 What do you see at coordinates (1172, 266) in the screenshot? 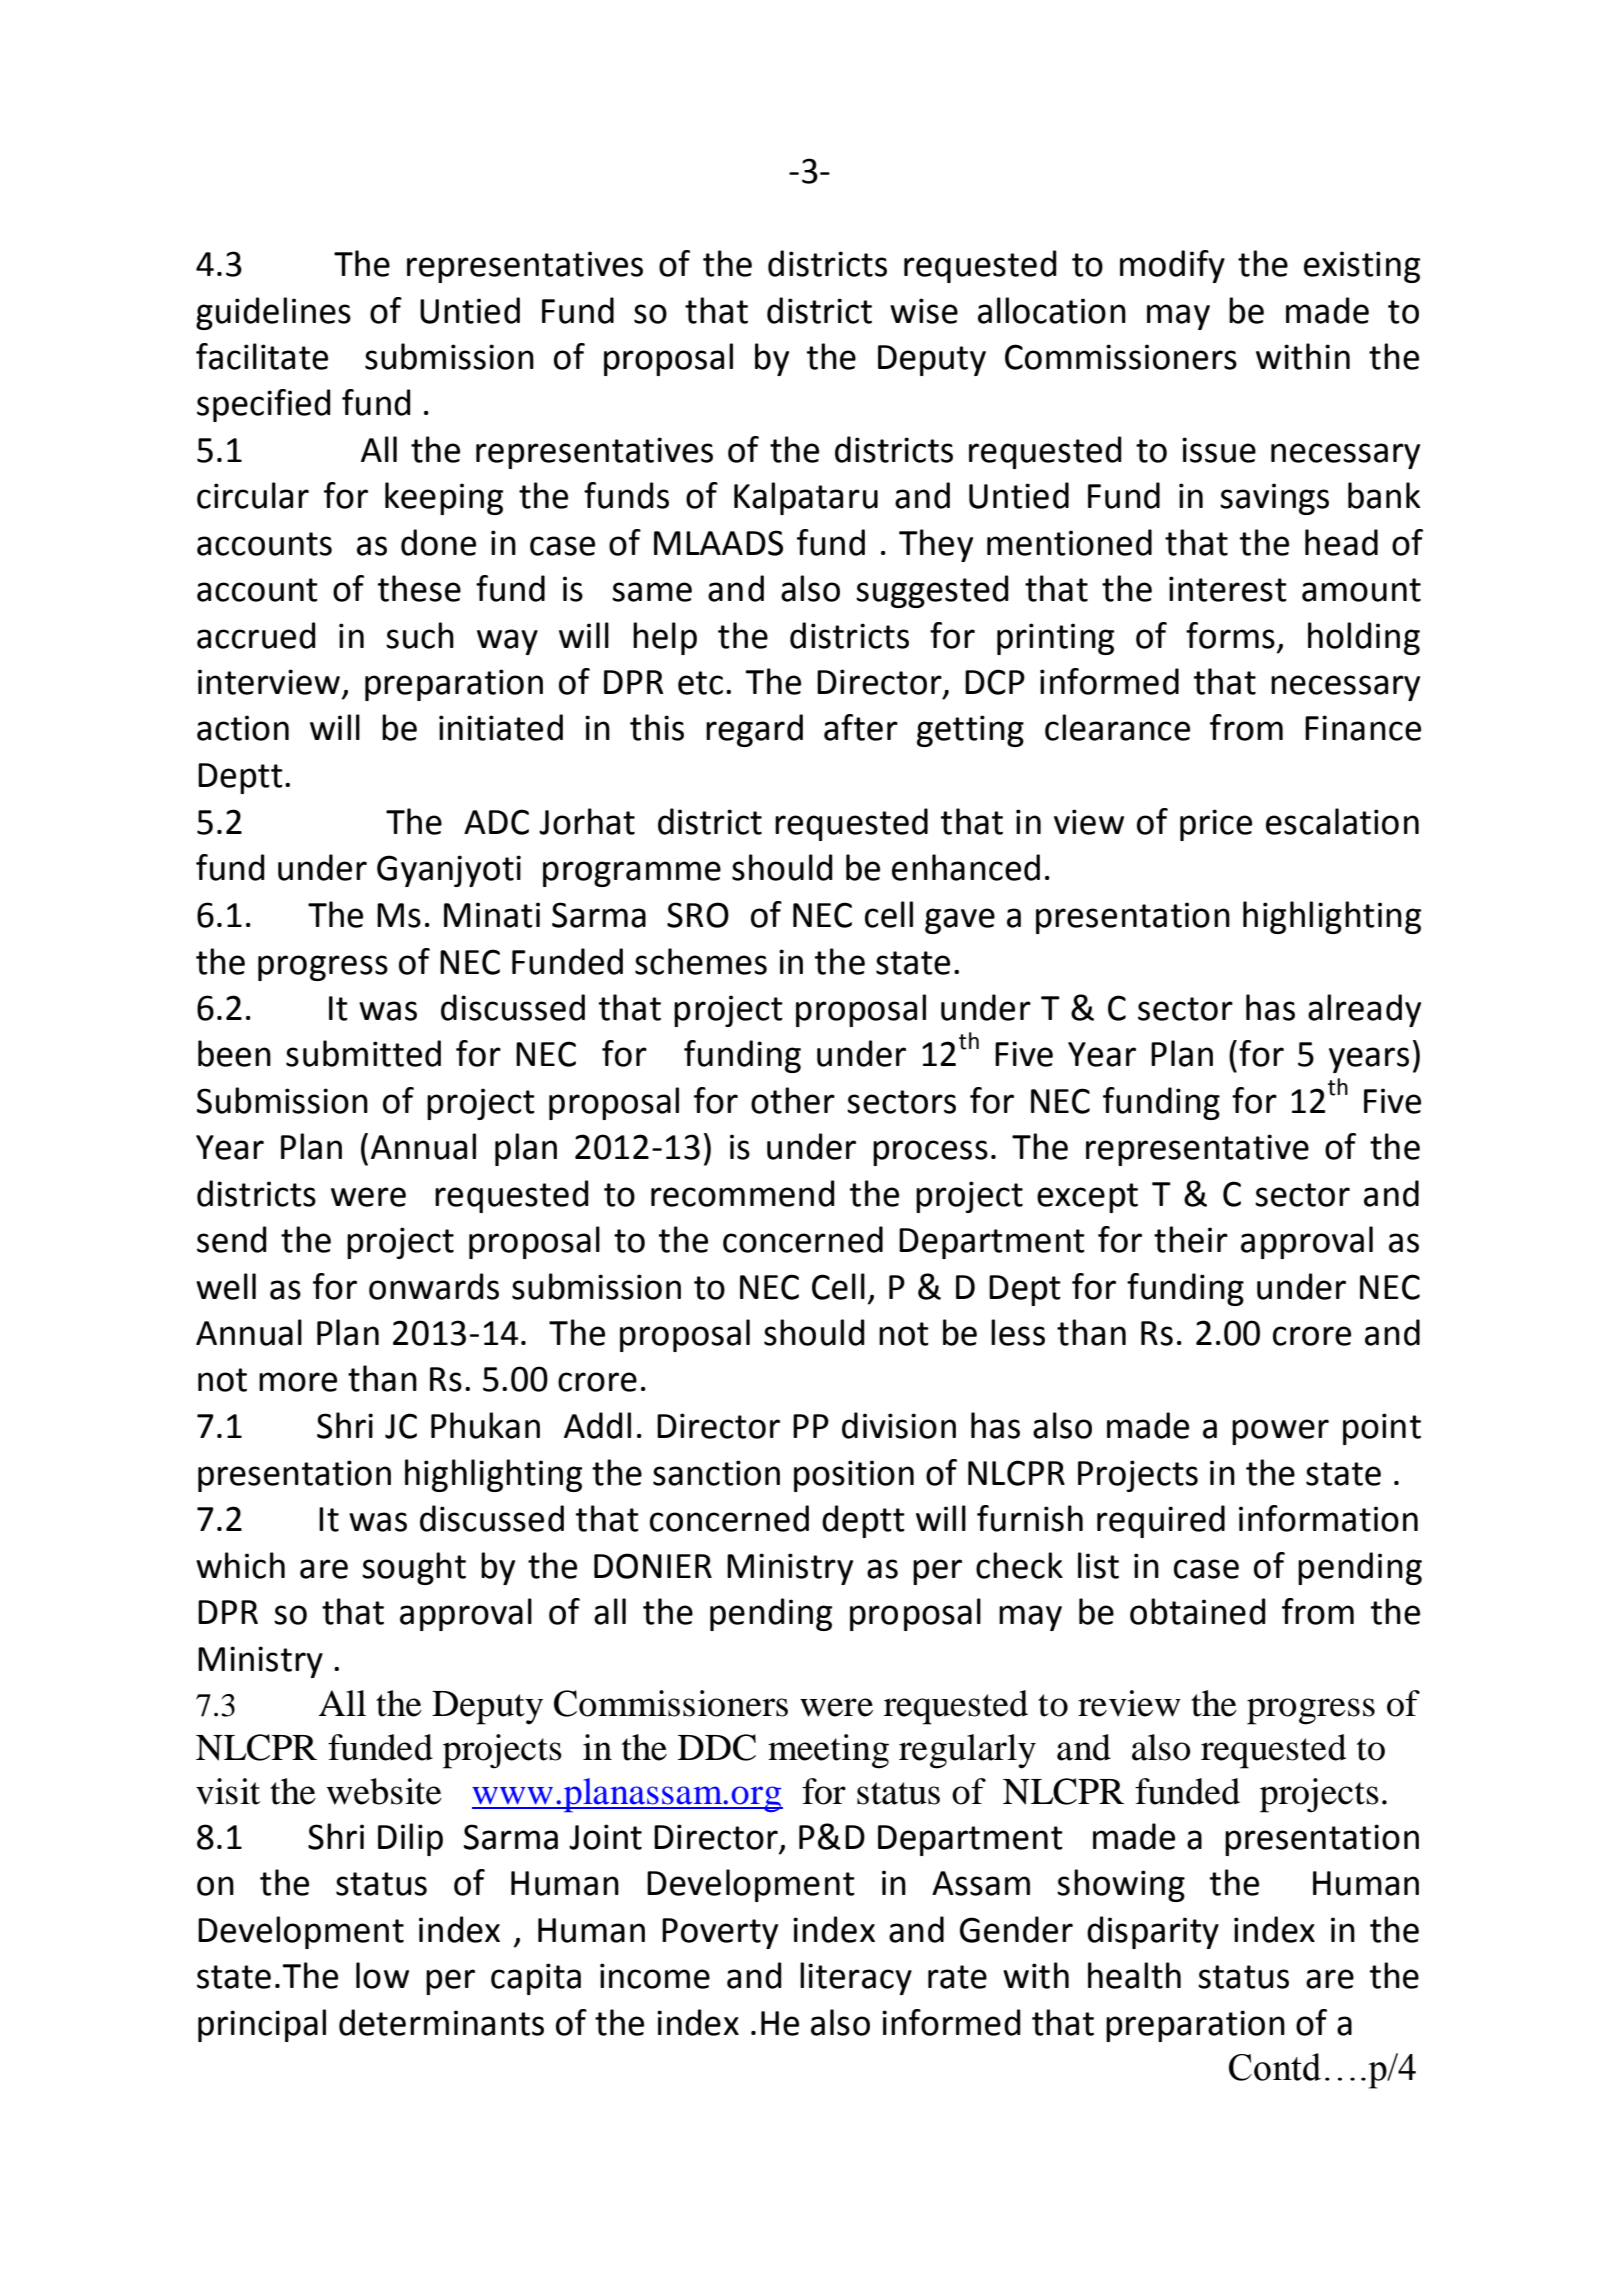
I see `modify` at bounding box center [1172, 266].
